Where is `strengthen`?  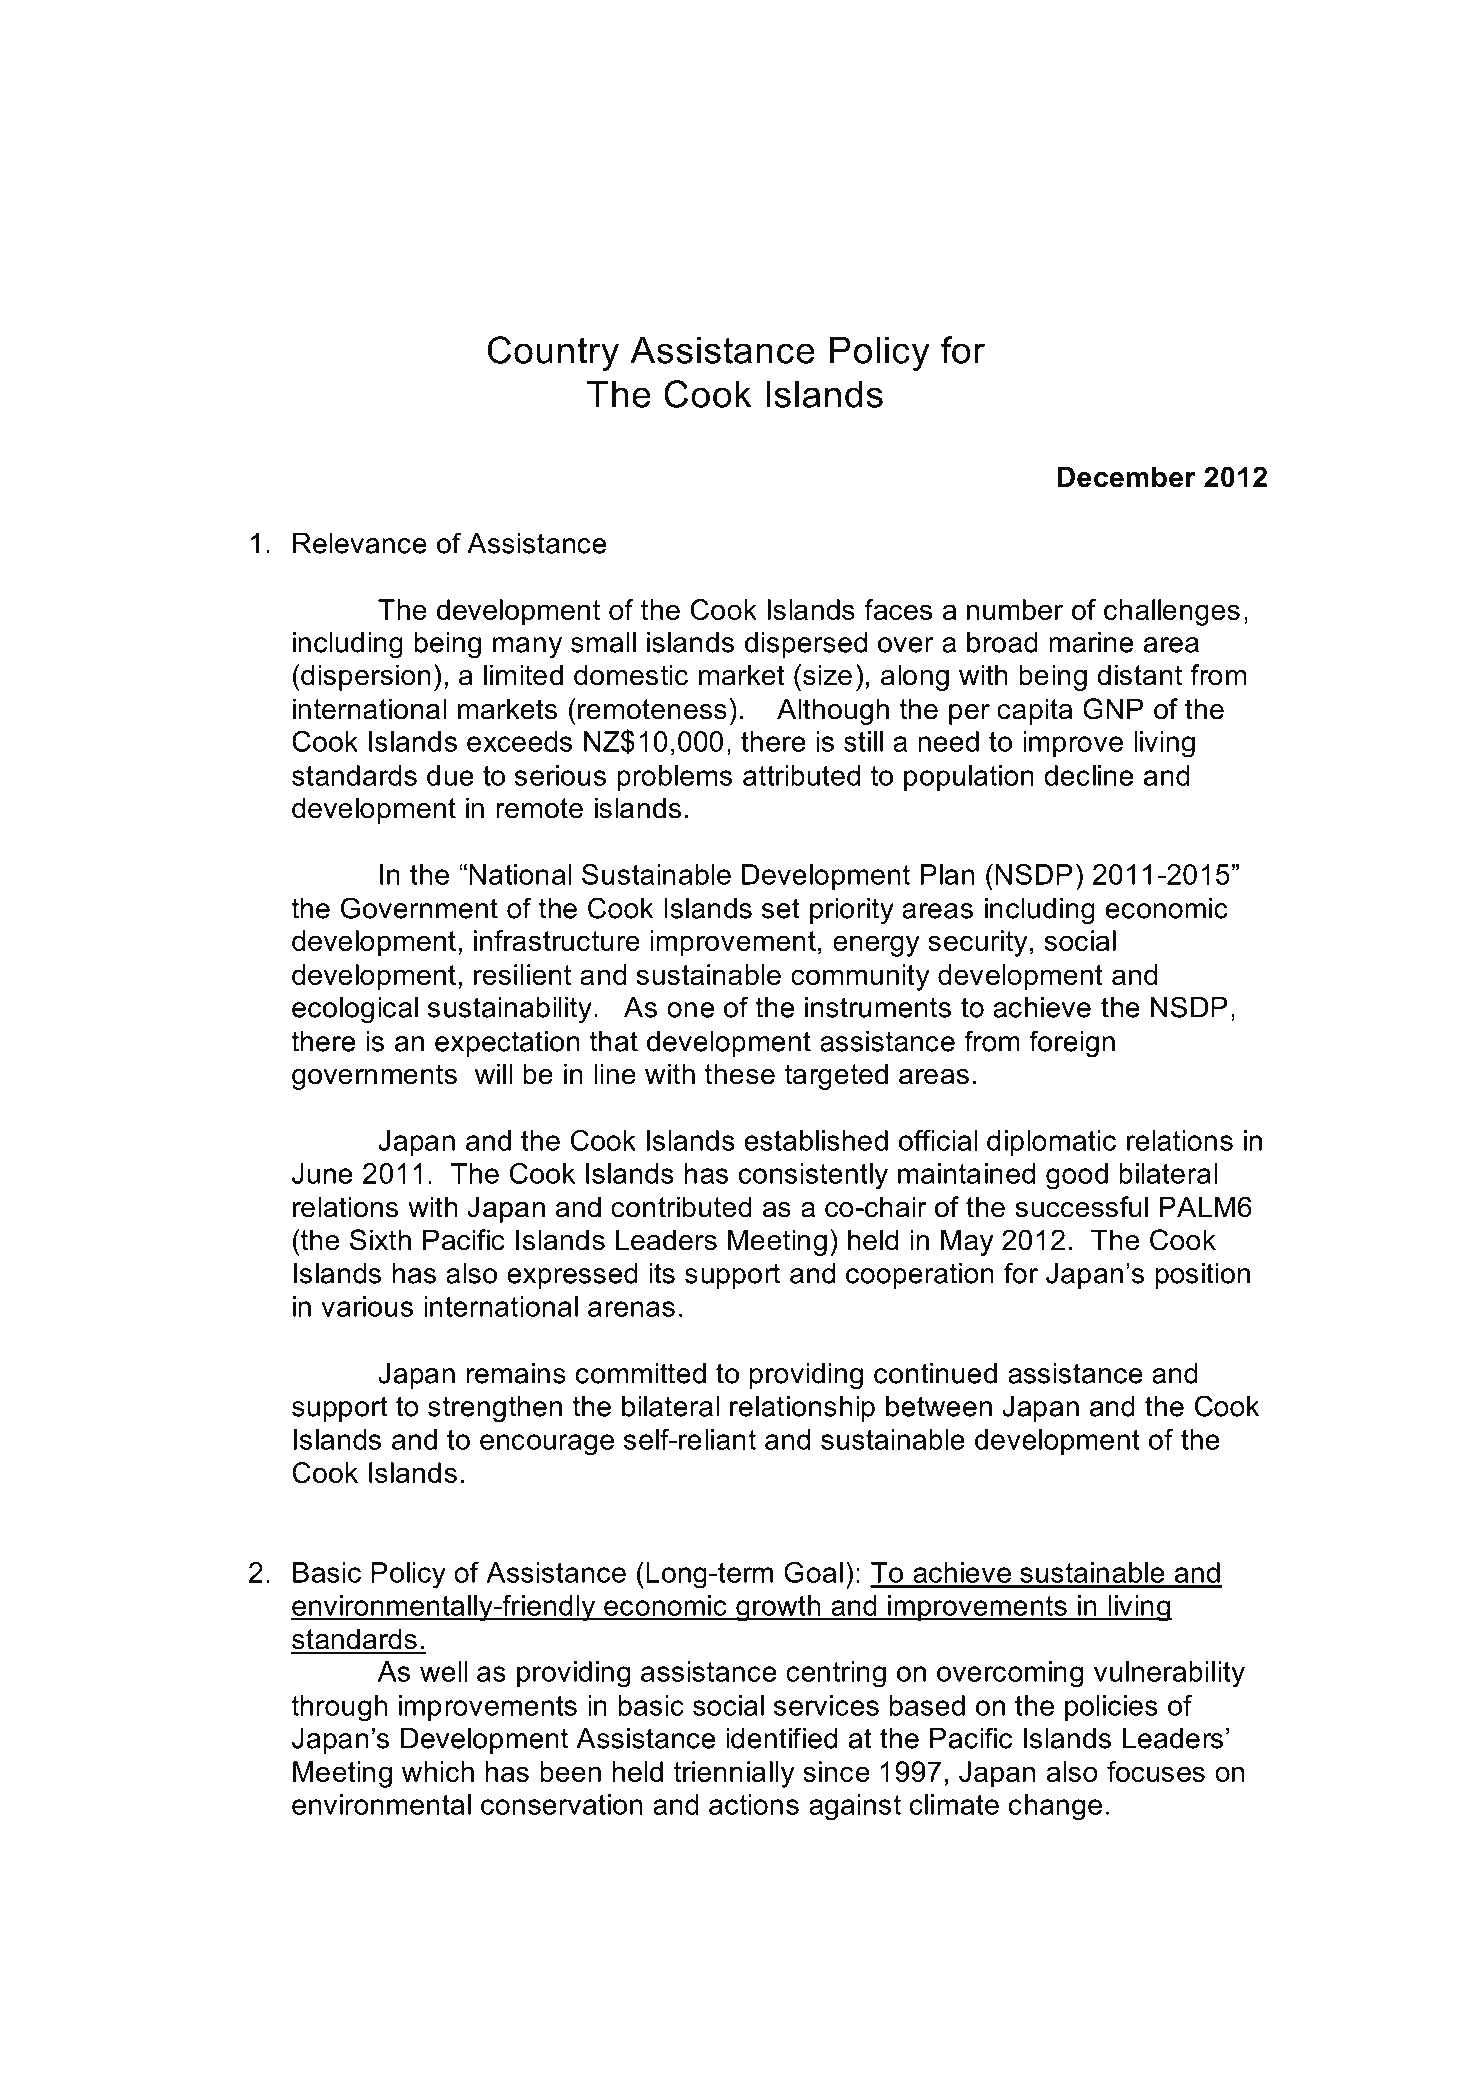
strengthen is located at coordinates (495, 1409).
